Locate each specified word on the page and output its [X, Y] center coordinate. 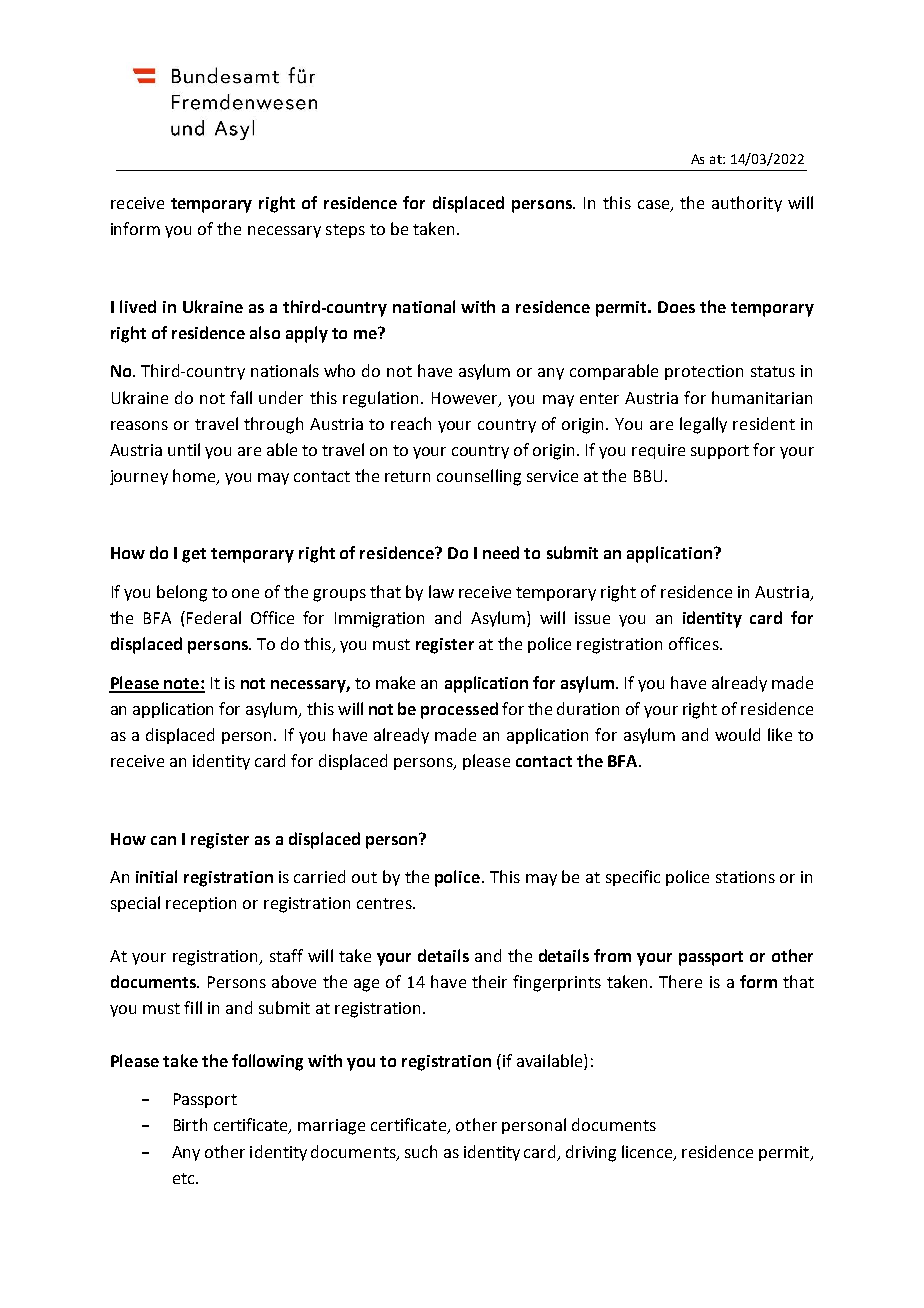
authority [747, 204]
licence [648, 1152]
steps [345, 231]
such [421, 1151]
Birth [190, 1124]
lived [138, 306]
